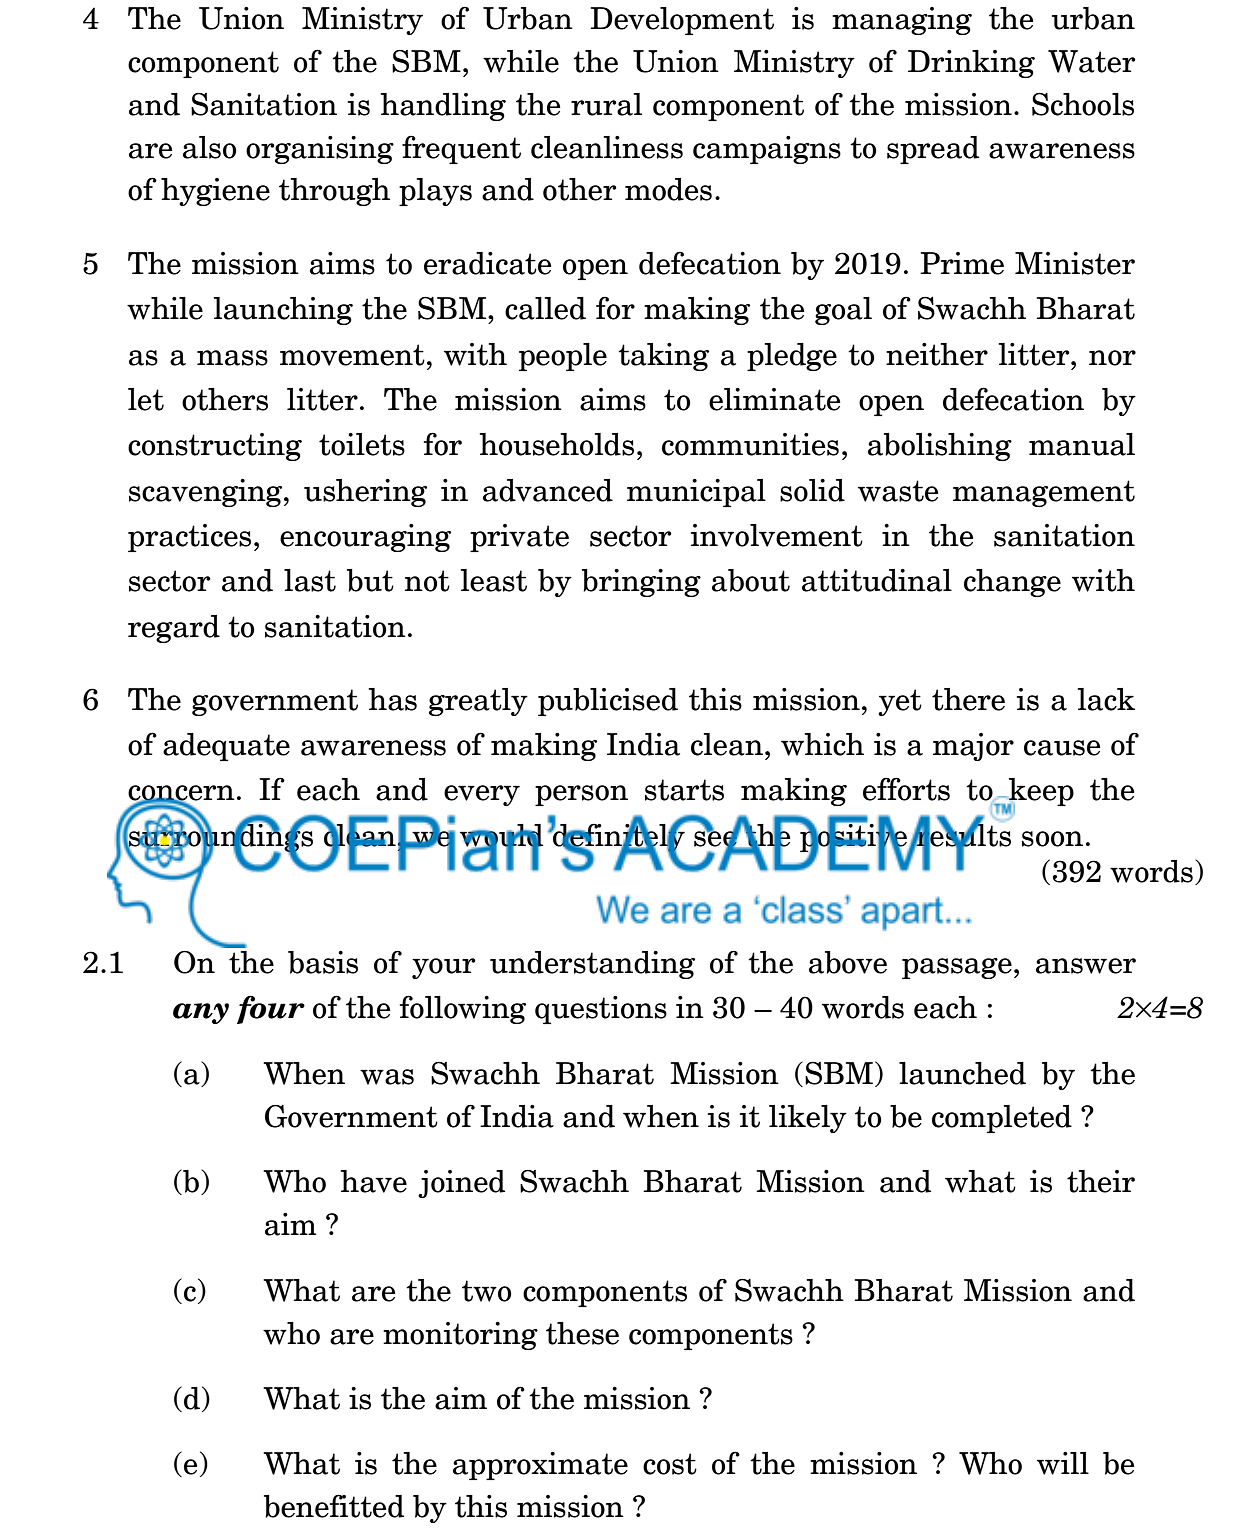 This screenshot has width=1233, height=1535. I want to click on completed, so click(1002, 1119).
